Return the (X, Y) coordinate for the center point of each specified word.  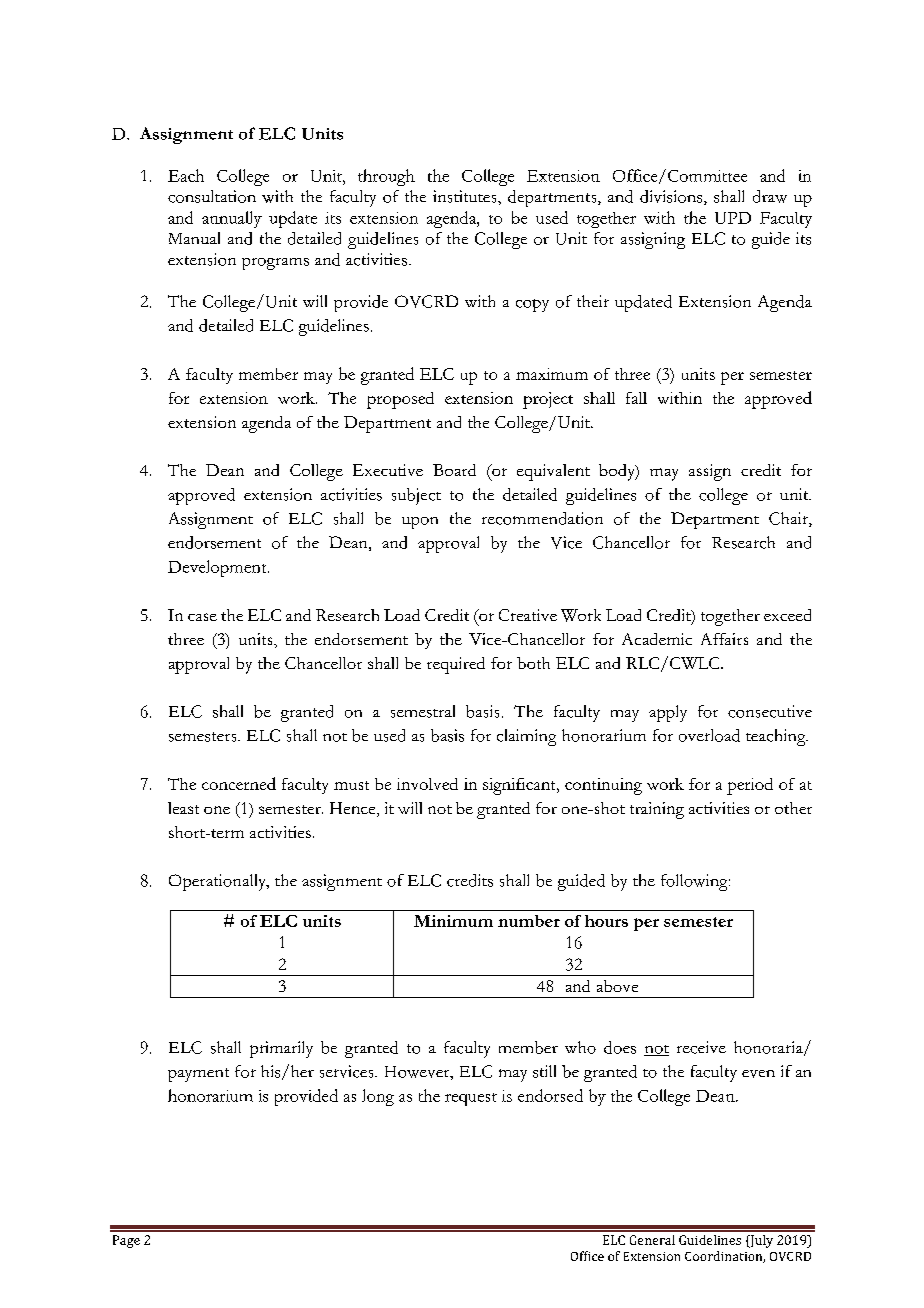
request (471, 1099)
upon (420, 523)
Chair (789, 519)
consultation (212, 196)
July (760, 1241)
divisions (672, 197)
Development (218, 568)
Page (126, 1241)
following (695, 882)
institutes (466, 196)
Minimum (453, 921)
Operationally (218, 882)
